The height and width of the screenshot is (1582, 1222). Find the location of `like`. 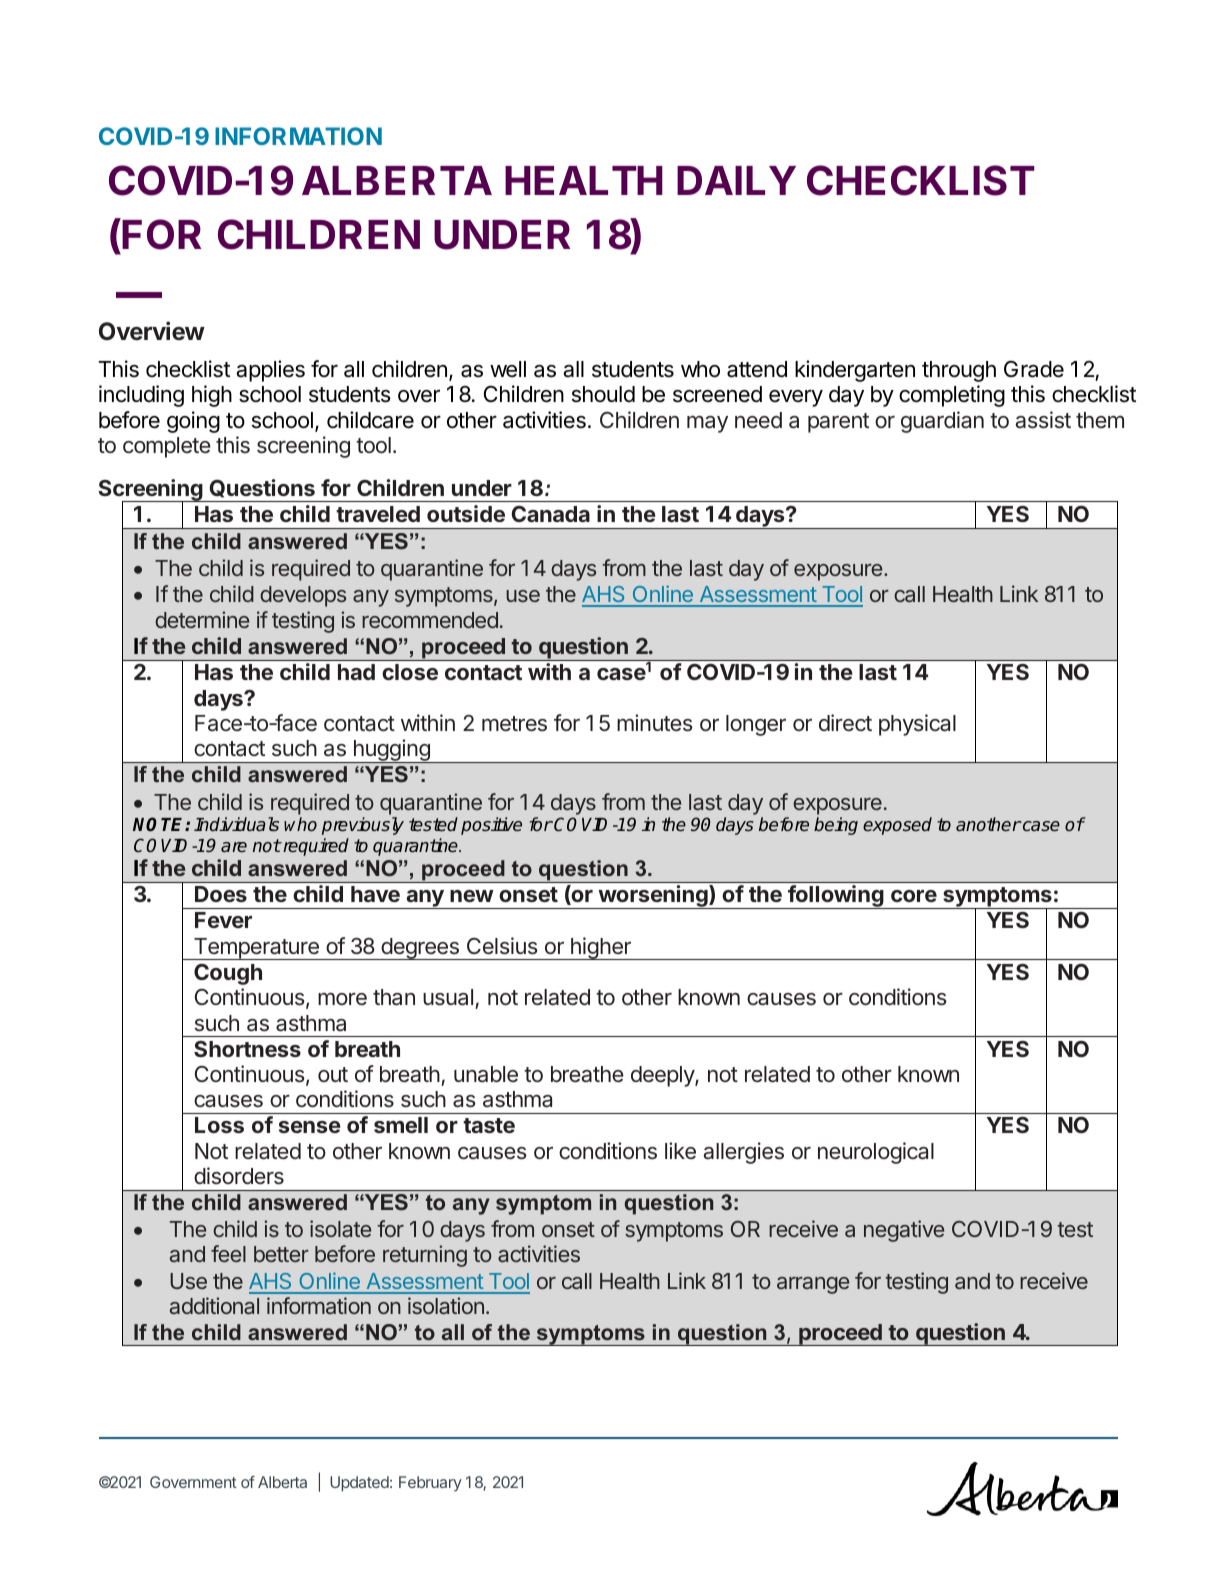

like is located at coordinates (680, 1150).
